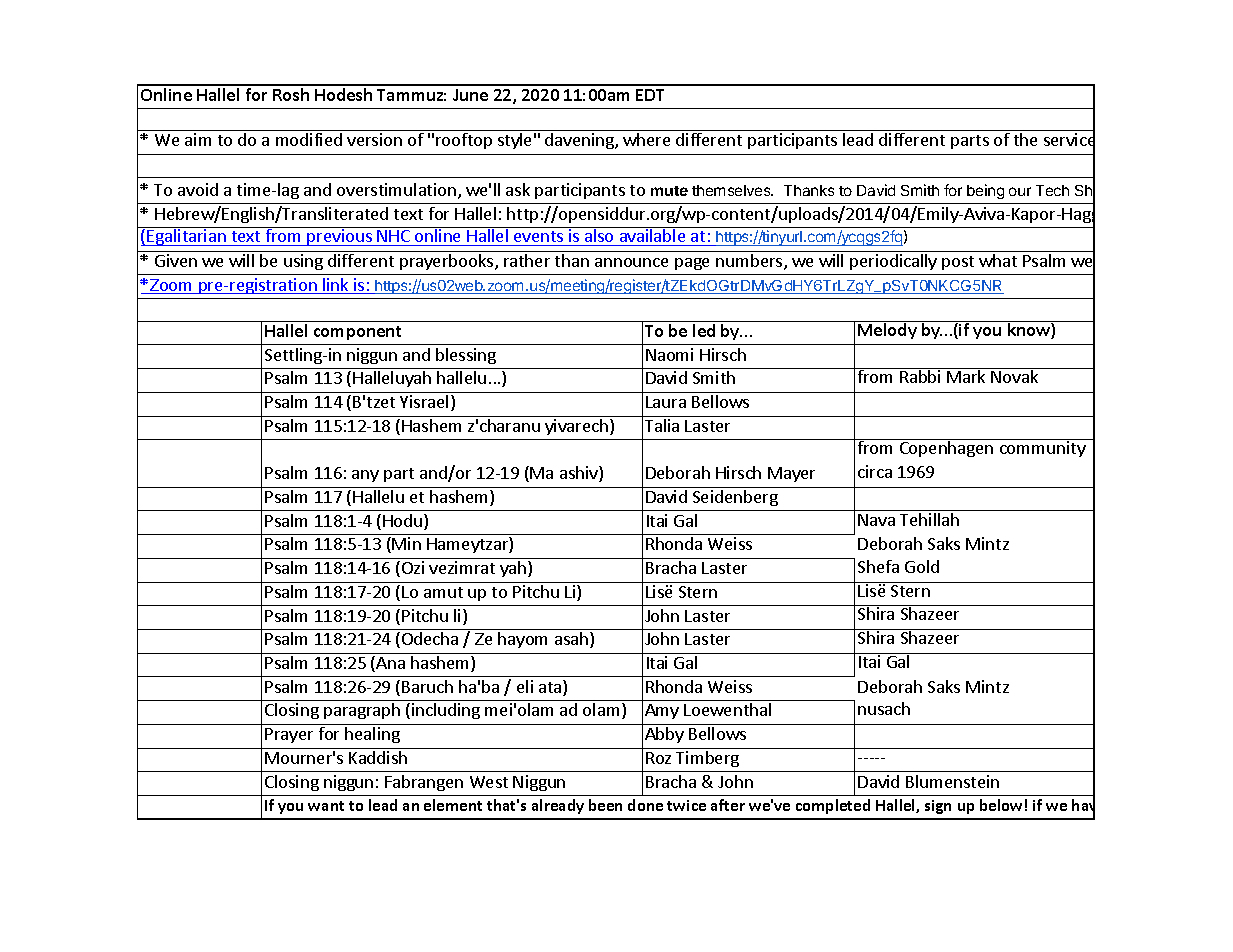  Describe the element at coordinates (365, 476) in the document. I see `any` at that location.
